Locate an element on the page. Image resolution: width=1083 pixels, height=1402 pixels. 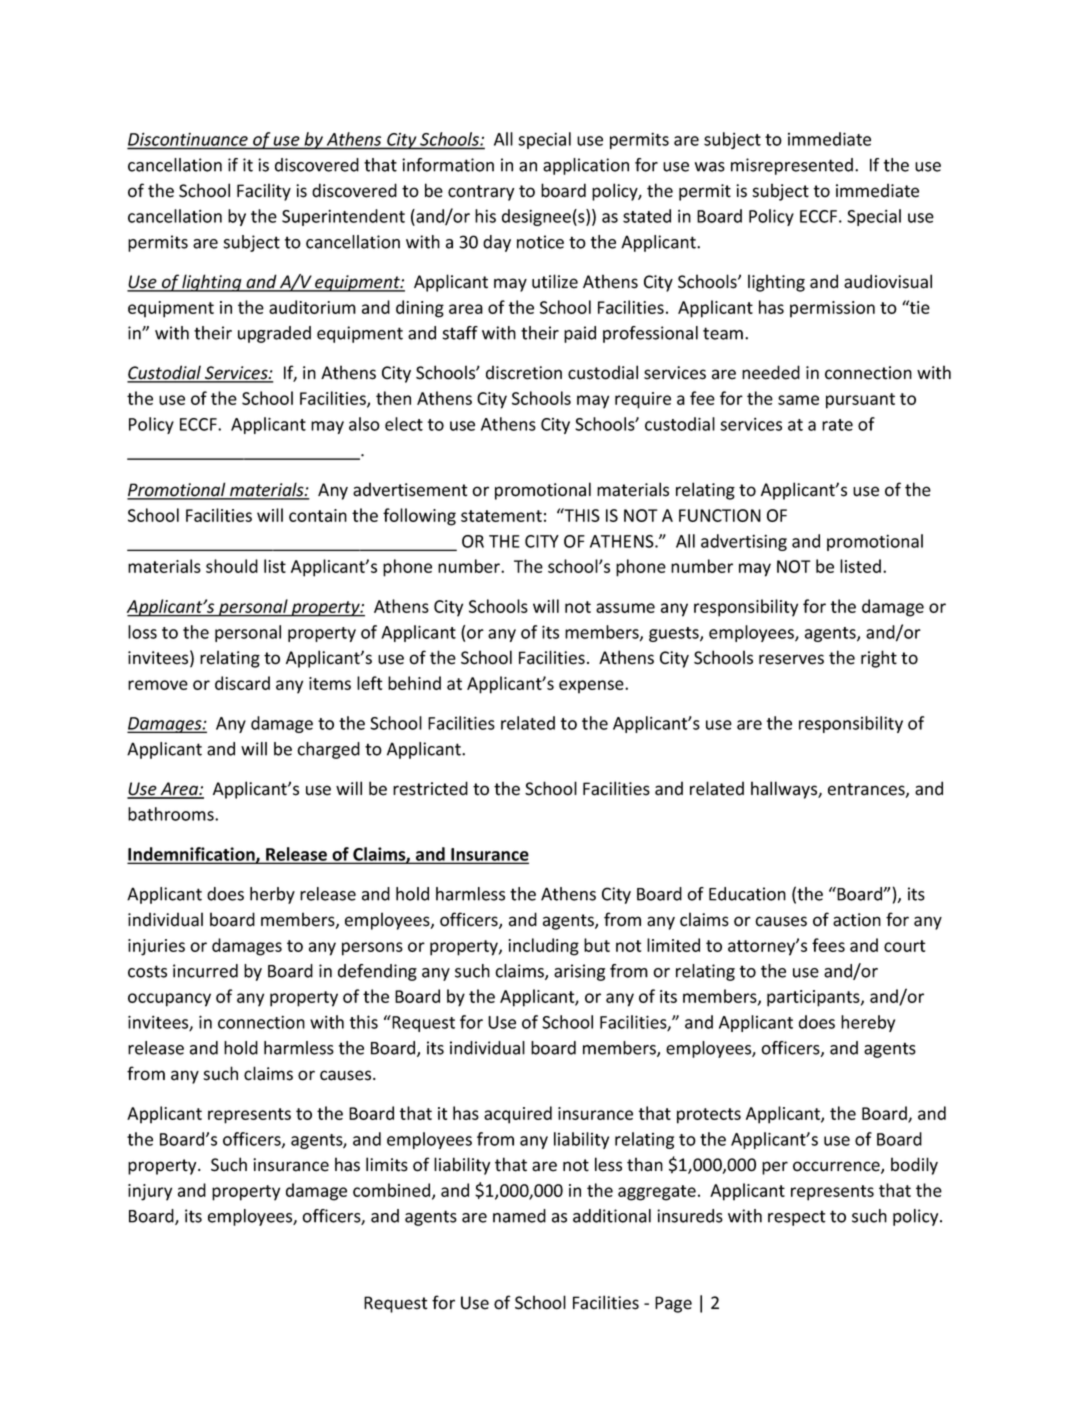
respect is located at coordinates (797, 1218).
